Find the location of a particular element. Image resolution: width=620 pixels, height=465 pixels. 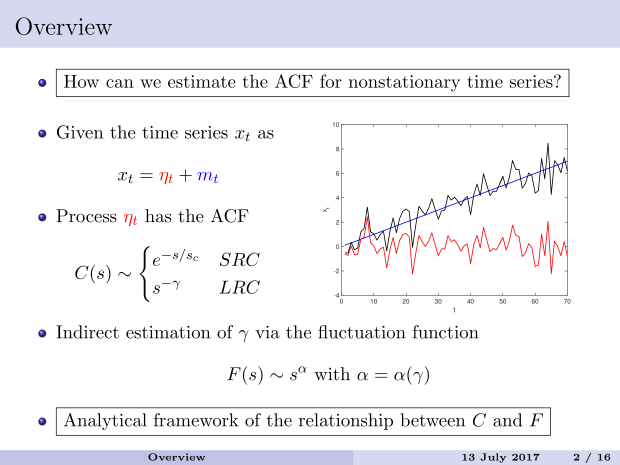

between is located at coordinates (432, 420).
